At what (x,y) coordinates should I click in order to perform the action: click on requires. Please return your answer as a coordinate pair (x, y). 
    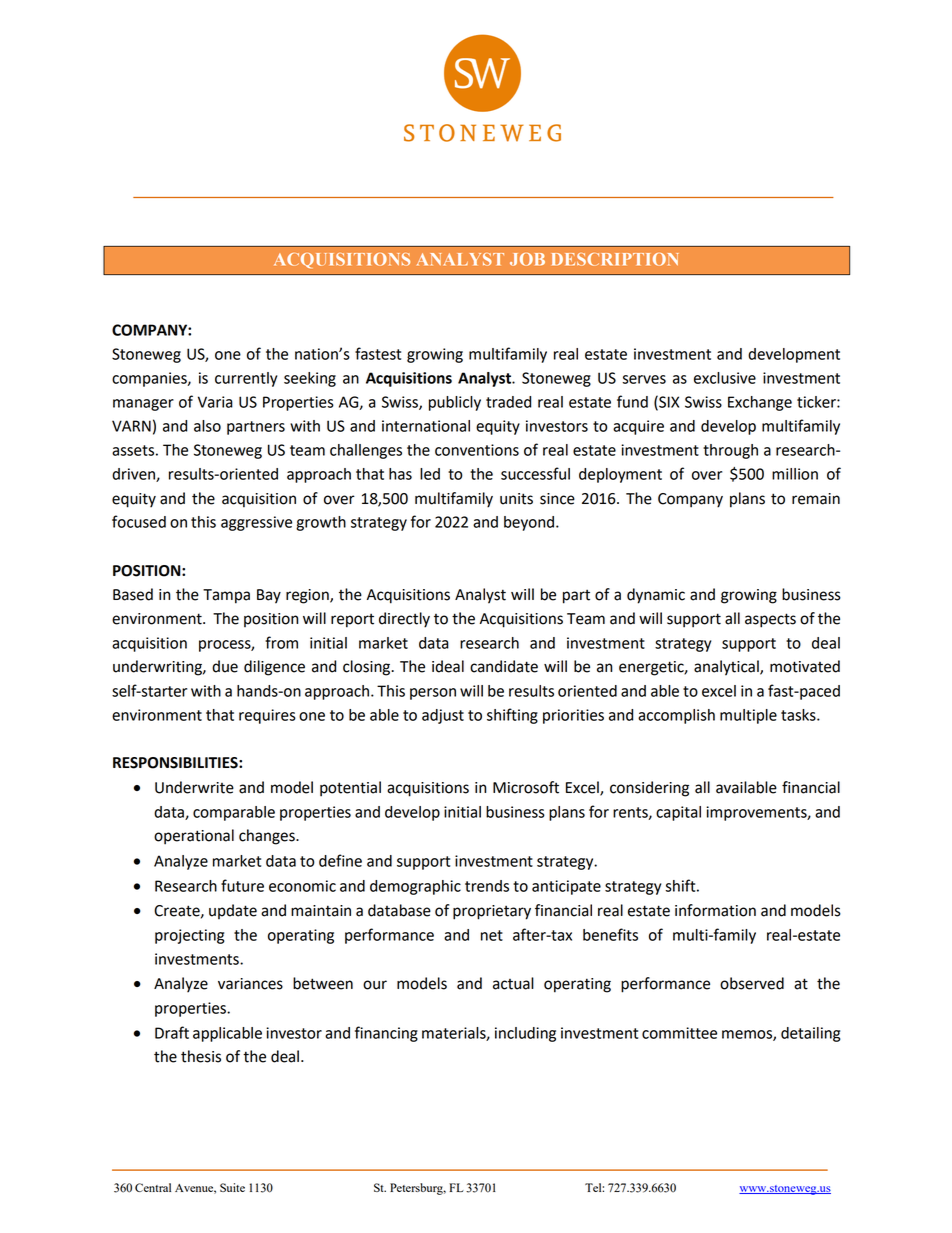
    Looking at the image, I should click on (267, 716).
